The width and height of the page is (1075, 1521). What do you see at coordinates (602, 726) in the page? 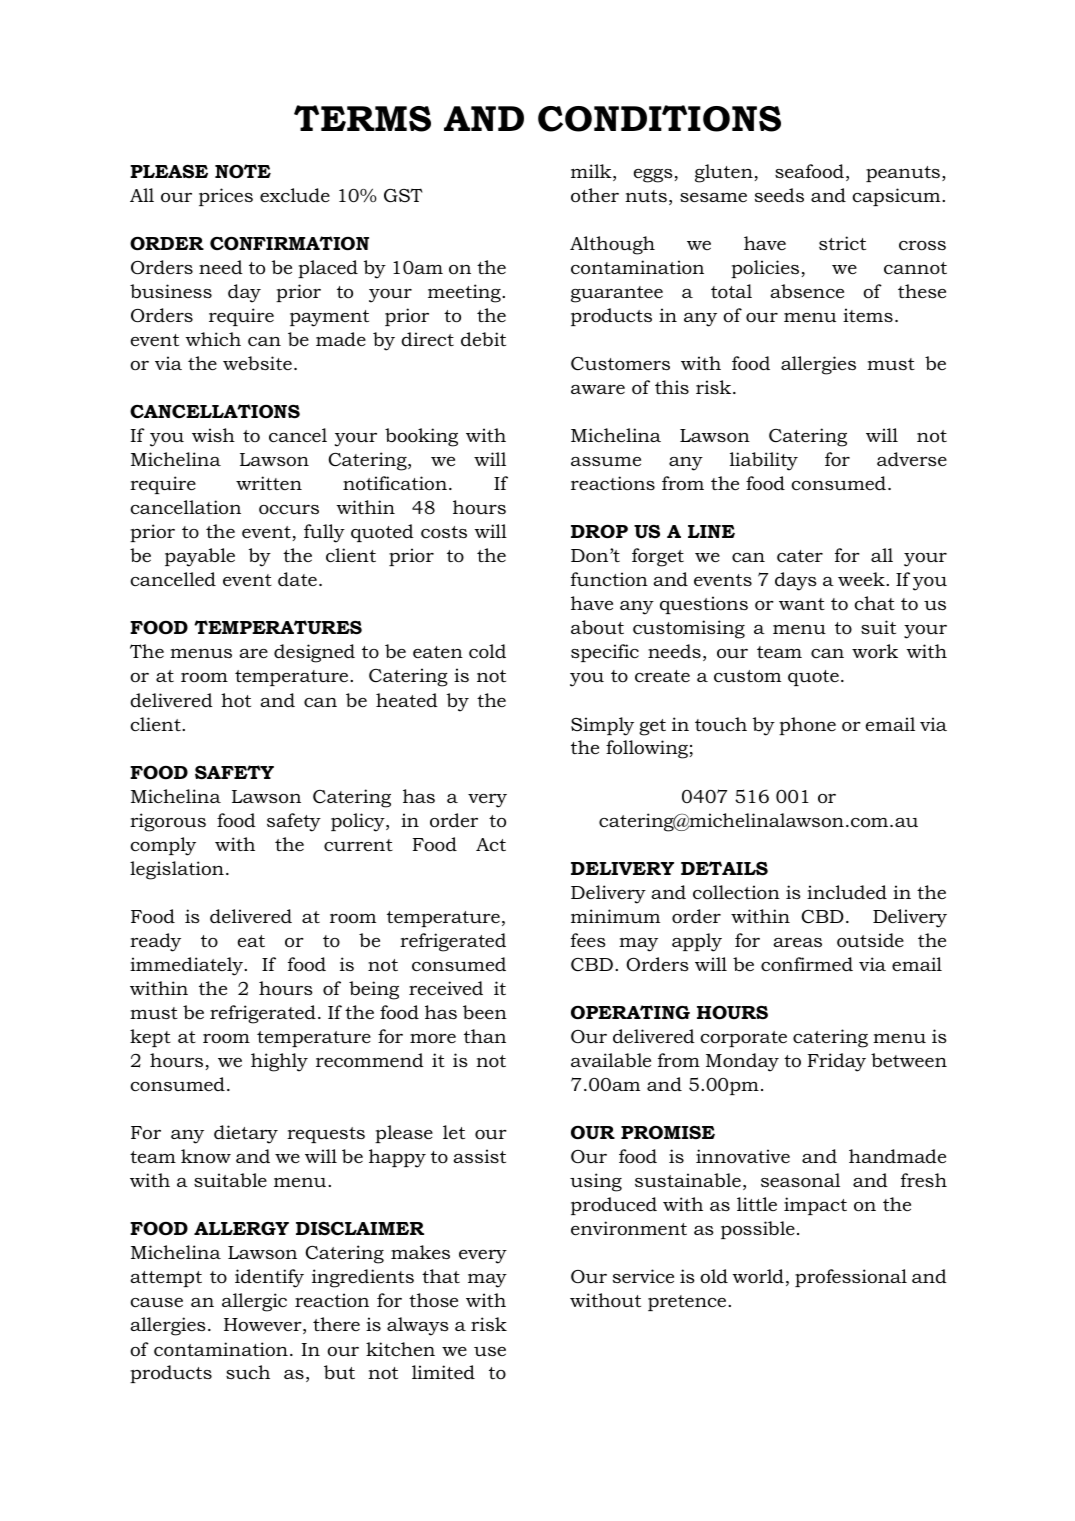
I see `Simply` at bounding box center [602, 726].
